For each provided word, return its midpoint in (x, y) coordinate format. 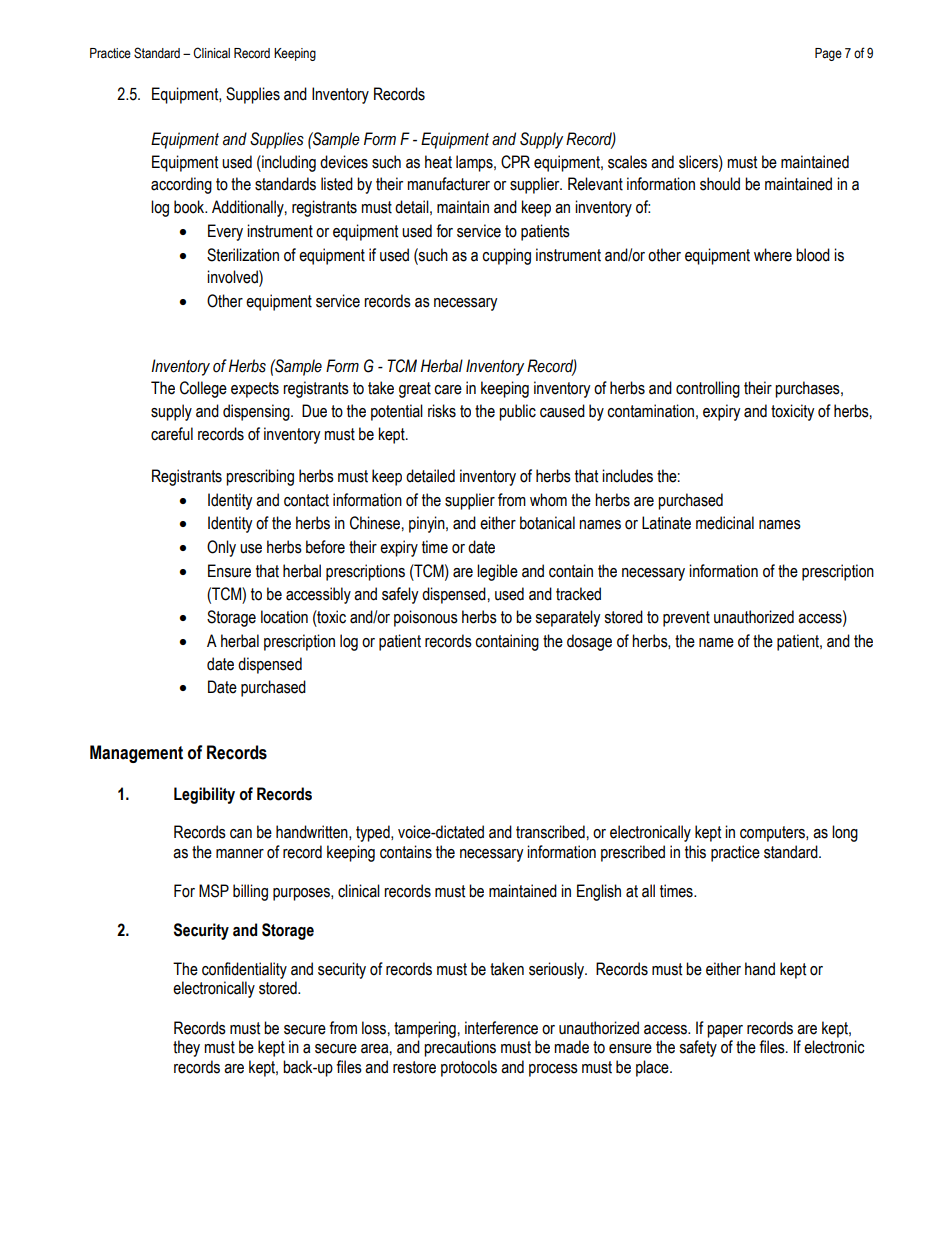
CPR (515, 162)
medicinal (725, 523)
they (186, 1048)
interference (501, 1028)
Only (221, 548)
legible (497, 572)
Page (828, 54)
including (288, 163)
